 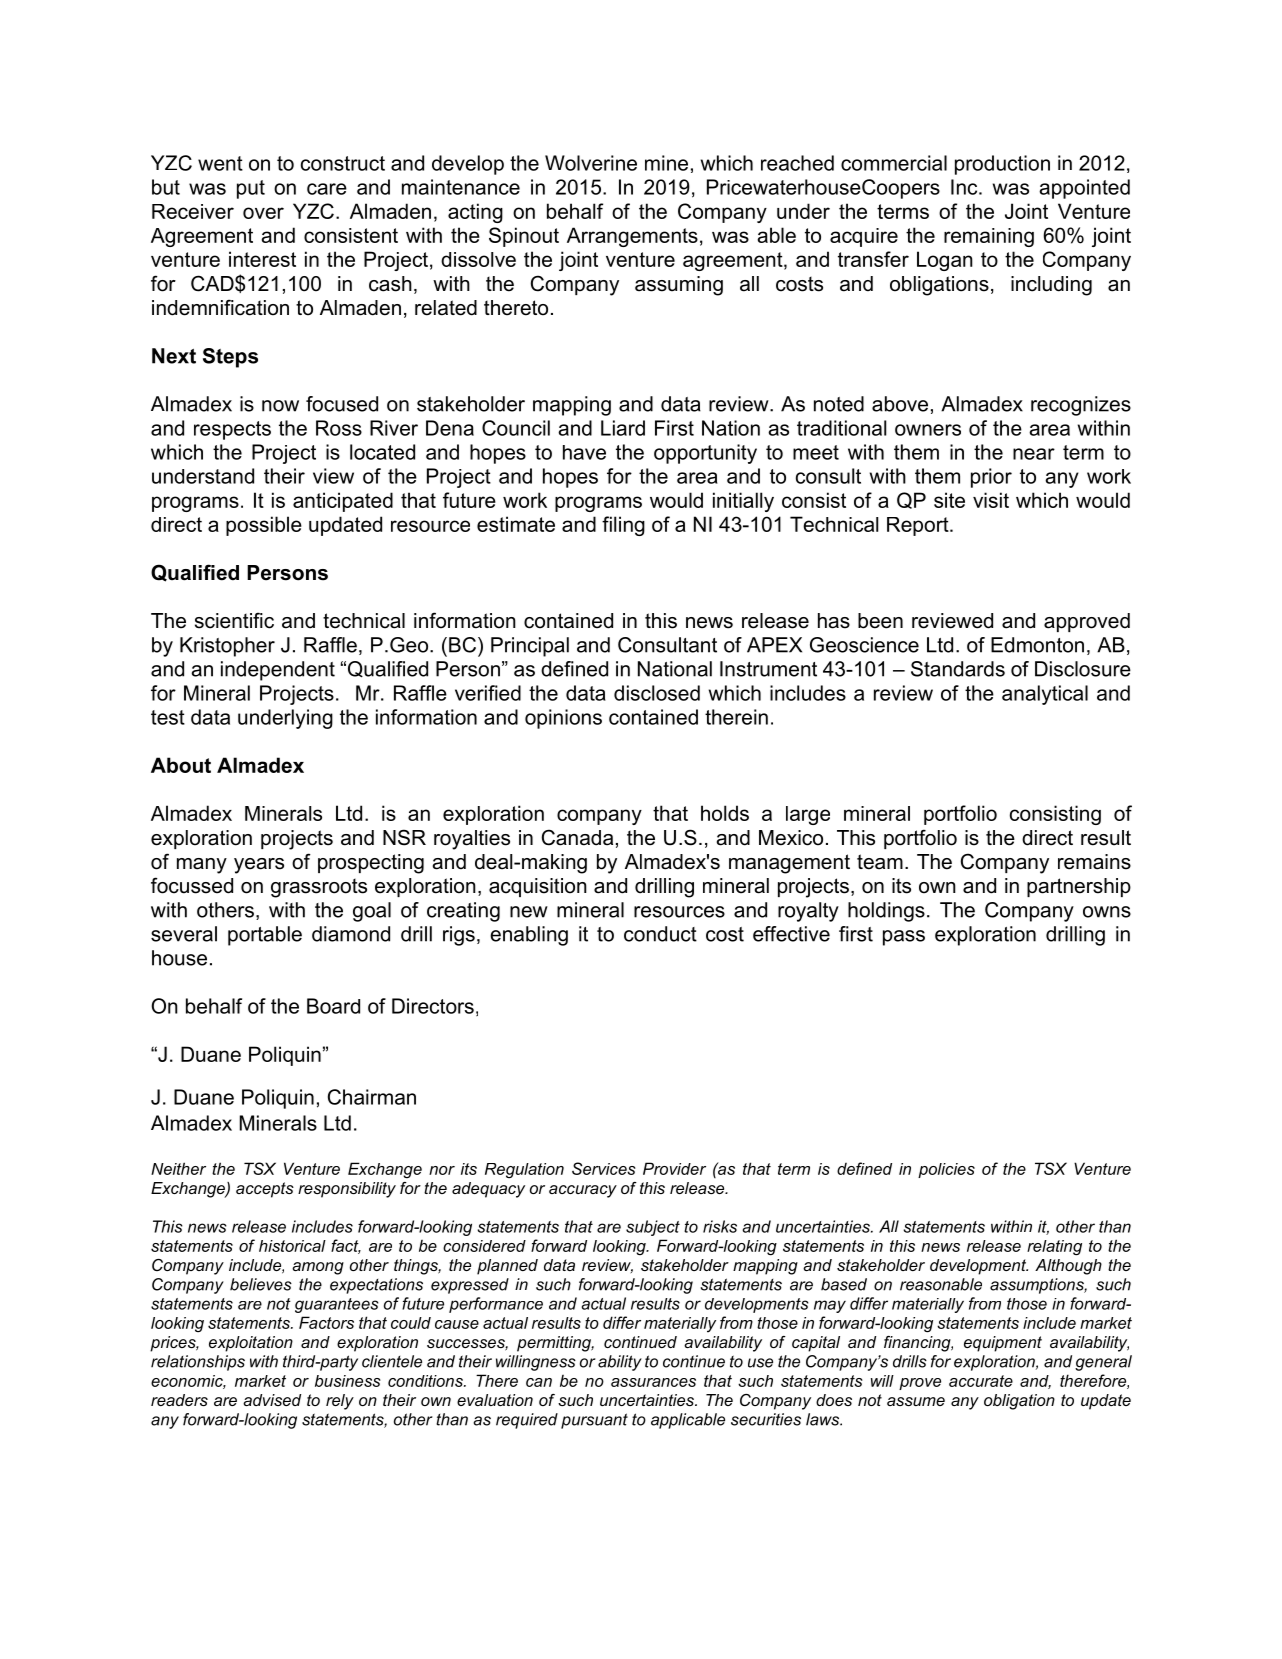 I want to click on over, so click(x=263, y=213).
